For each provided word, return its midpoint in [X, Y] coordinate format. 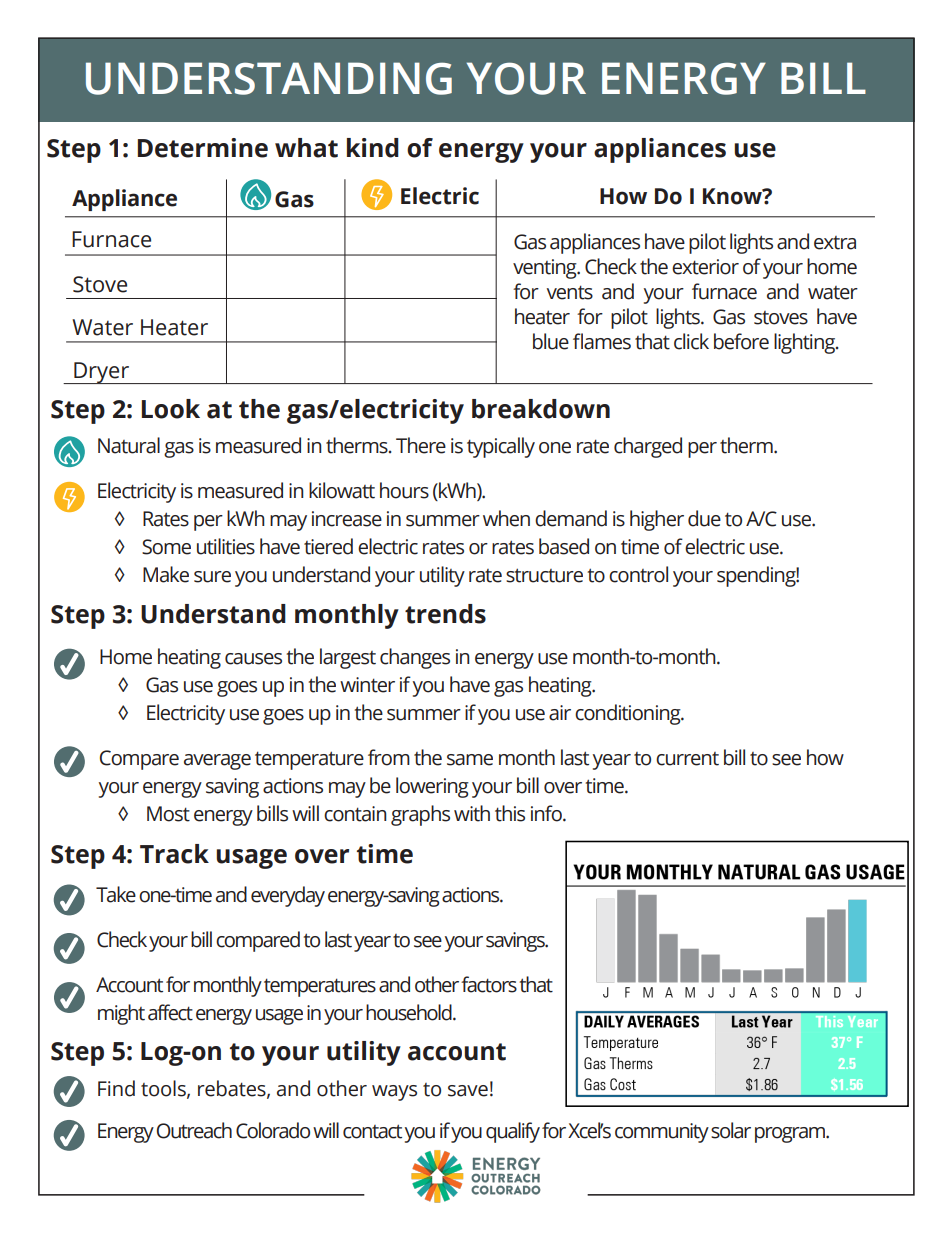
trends [445, 614]
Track [174, 854]
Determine [203, 148]
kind [373, 148]
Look [171, 409]
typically [501, 447]
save [468, 1091]
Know [733, 196]
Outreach [194, 1130]
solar [731, 1130]
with [472, 813]
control [638, 574]
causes [253, 659]
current [687, 759]
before [741, 341]
